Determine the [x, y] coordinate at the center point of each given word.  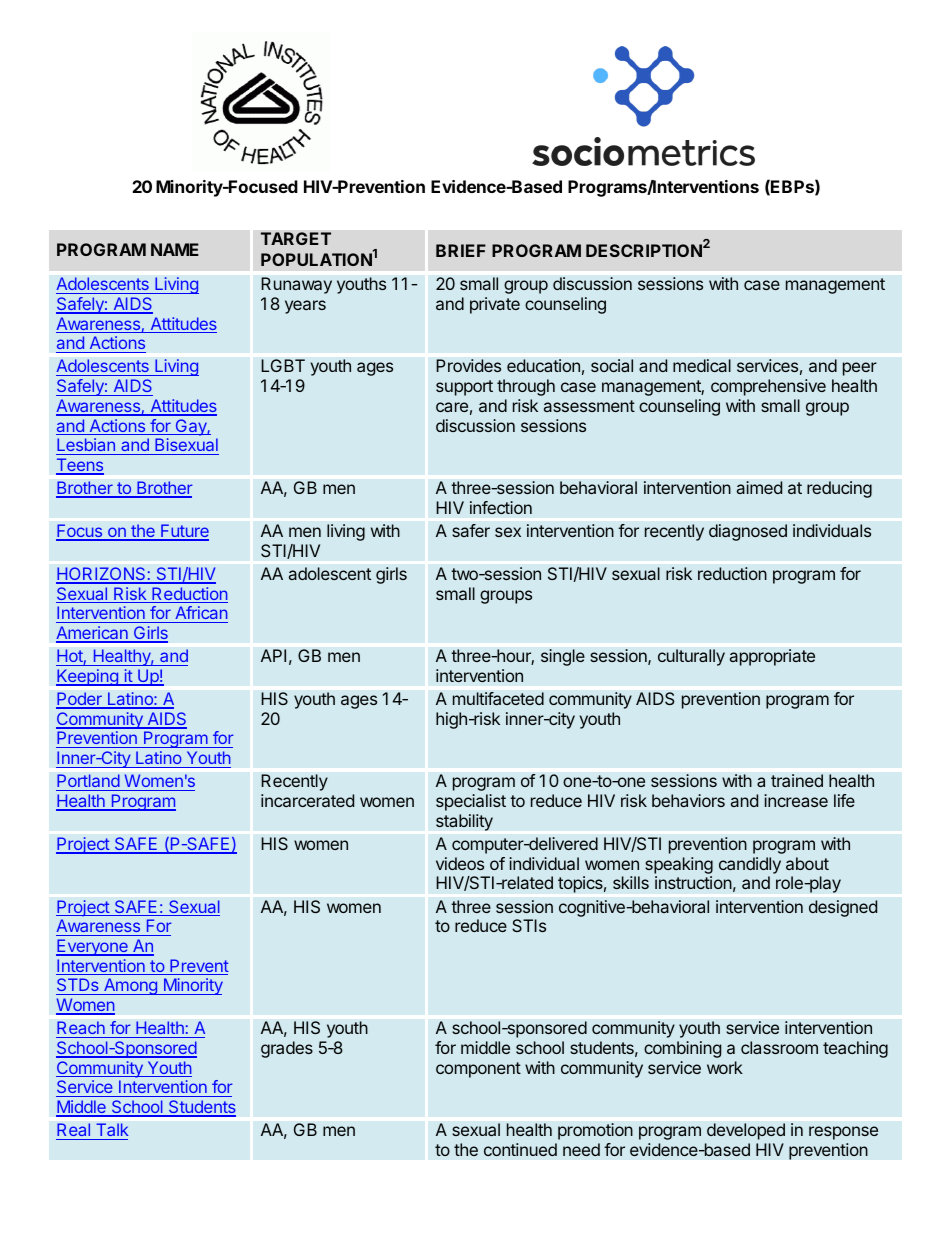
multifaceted [498, 698]
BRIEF [461, 250]
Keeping [88, 677]
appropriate [772, 657]
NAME [175, 249]
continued [520, 1149]
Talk [112, 1129]
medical [702, 365]
